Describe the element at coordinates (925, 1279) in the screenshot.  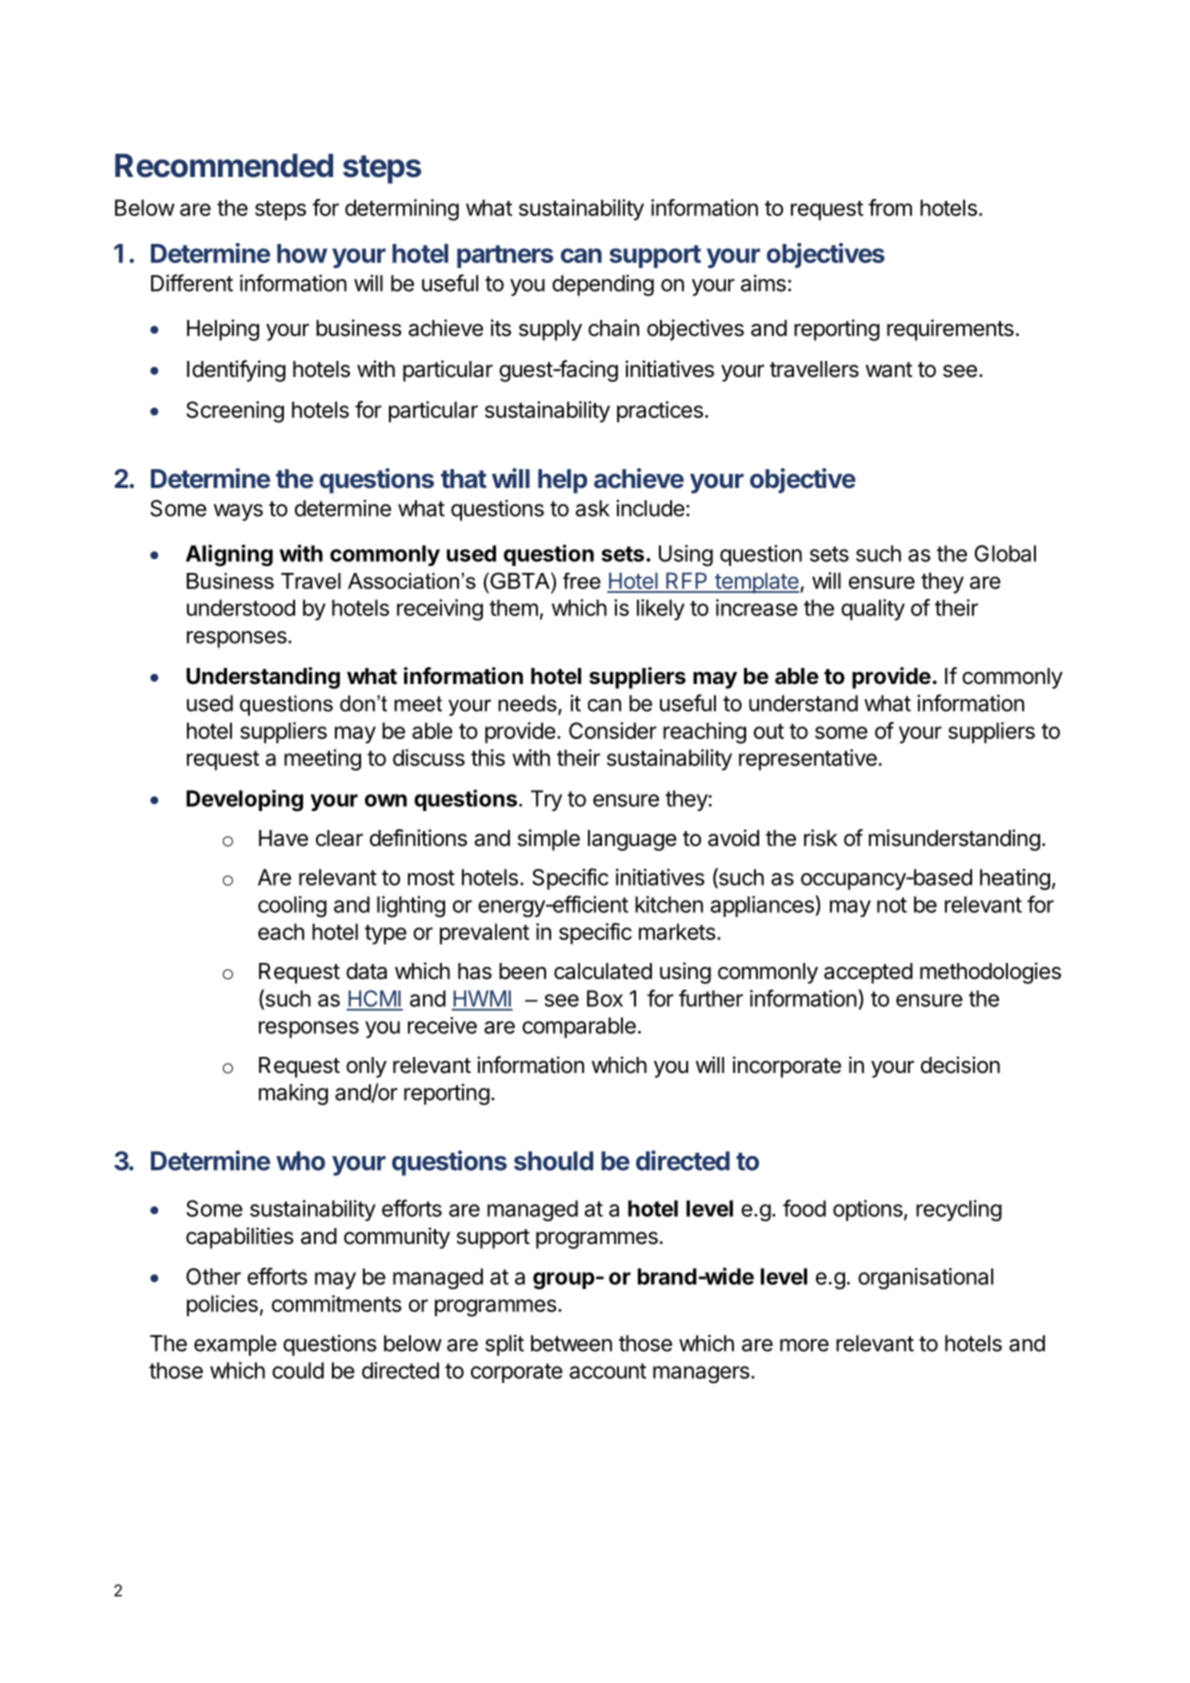
I see `organisational` at that location.
